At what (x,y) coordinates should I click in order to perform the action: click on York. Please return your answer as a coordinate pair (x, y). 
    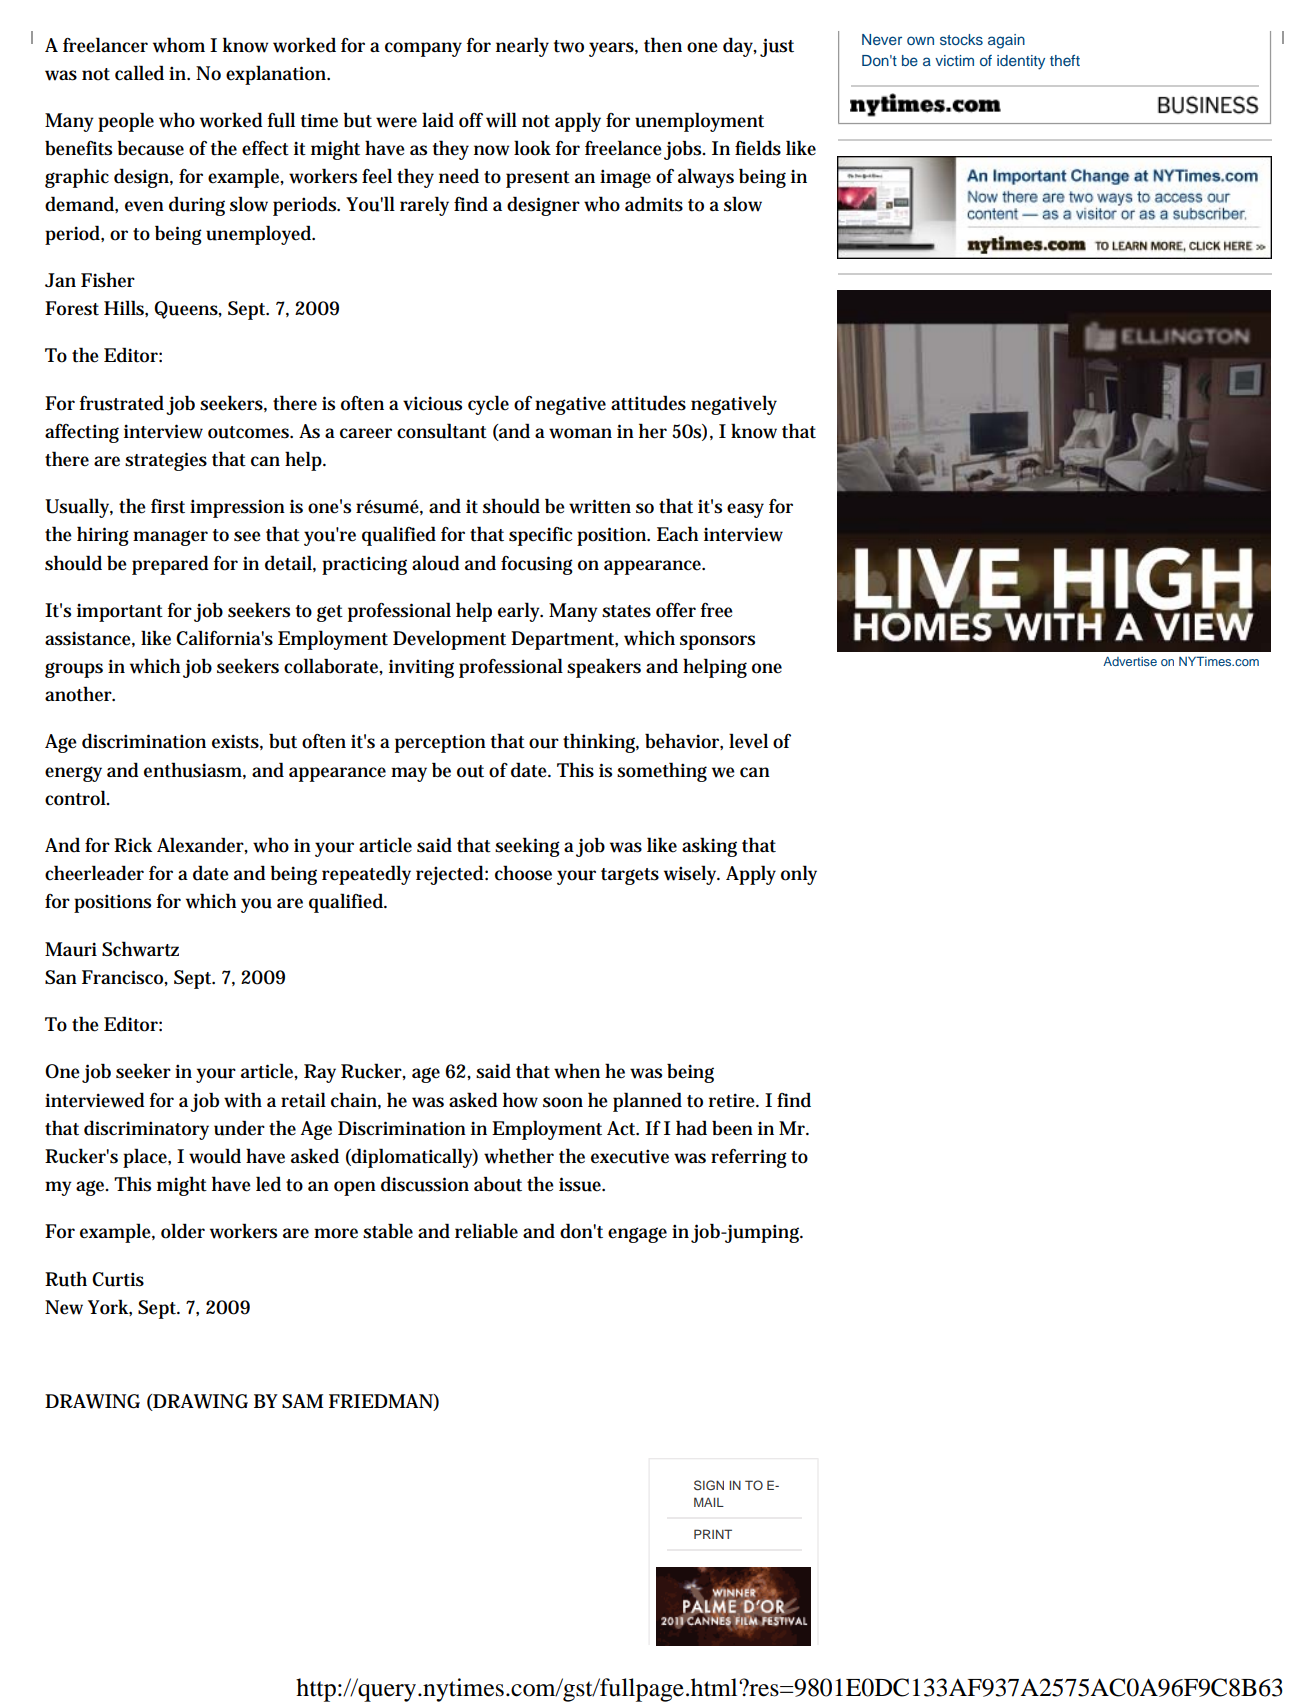
    Looking at the image, I should click on (110, 1307).
